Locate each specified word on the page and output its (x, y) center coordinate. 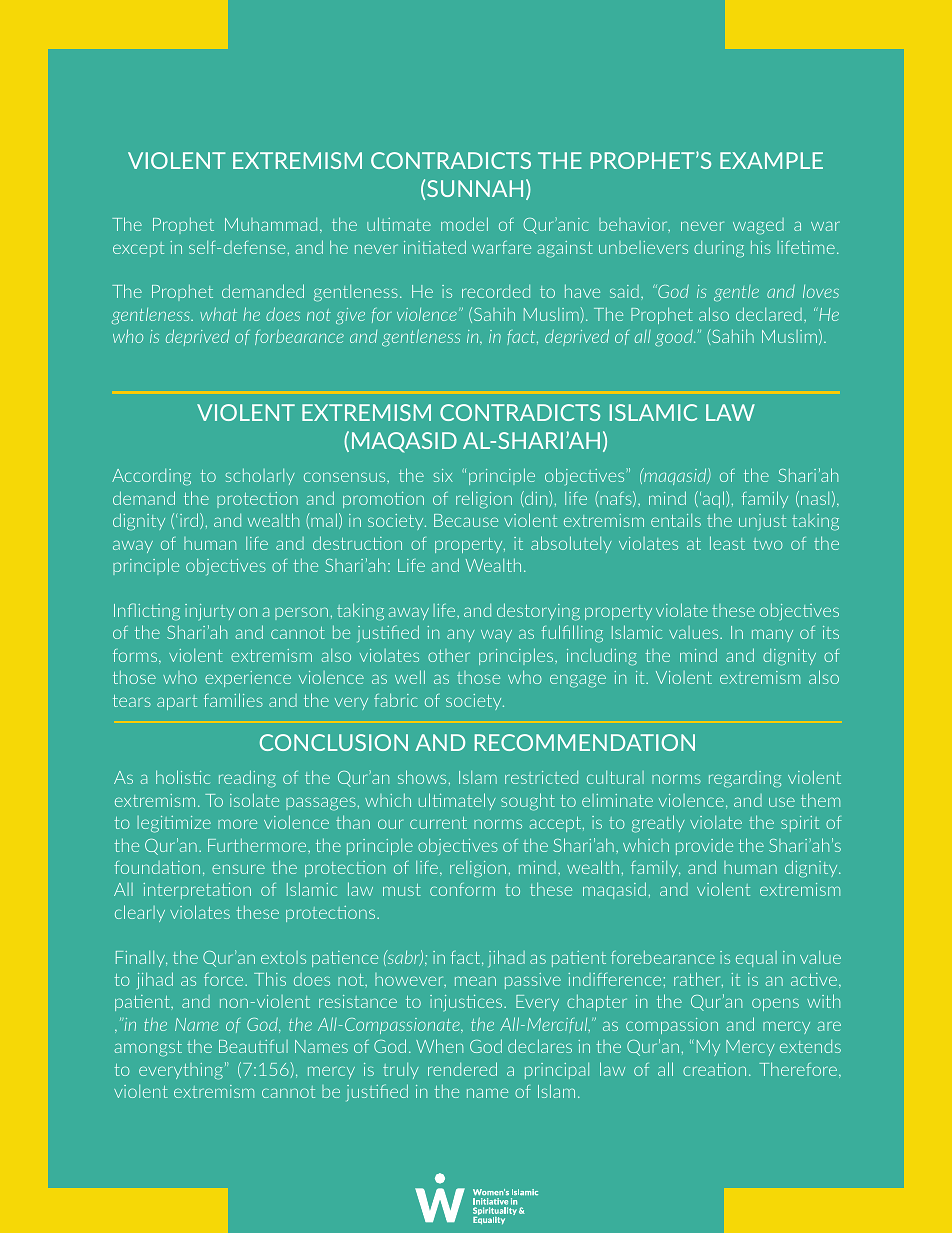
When (439, 1046)
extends (810, 1046)
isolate (254, 800)
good (675, 338)
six (443, 475)
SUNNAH (475, 188)
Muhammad (271, 224)
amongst (148, 1049)
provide (704, 846)
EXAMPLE (771, 160)
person (301, 613)
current (438, 823)
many (772, 635)
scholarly (260, 476)
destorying (538, 612)
